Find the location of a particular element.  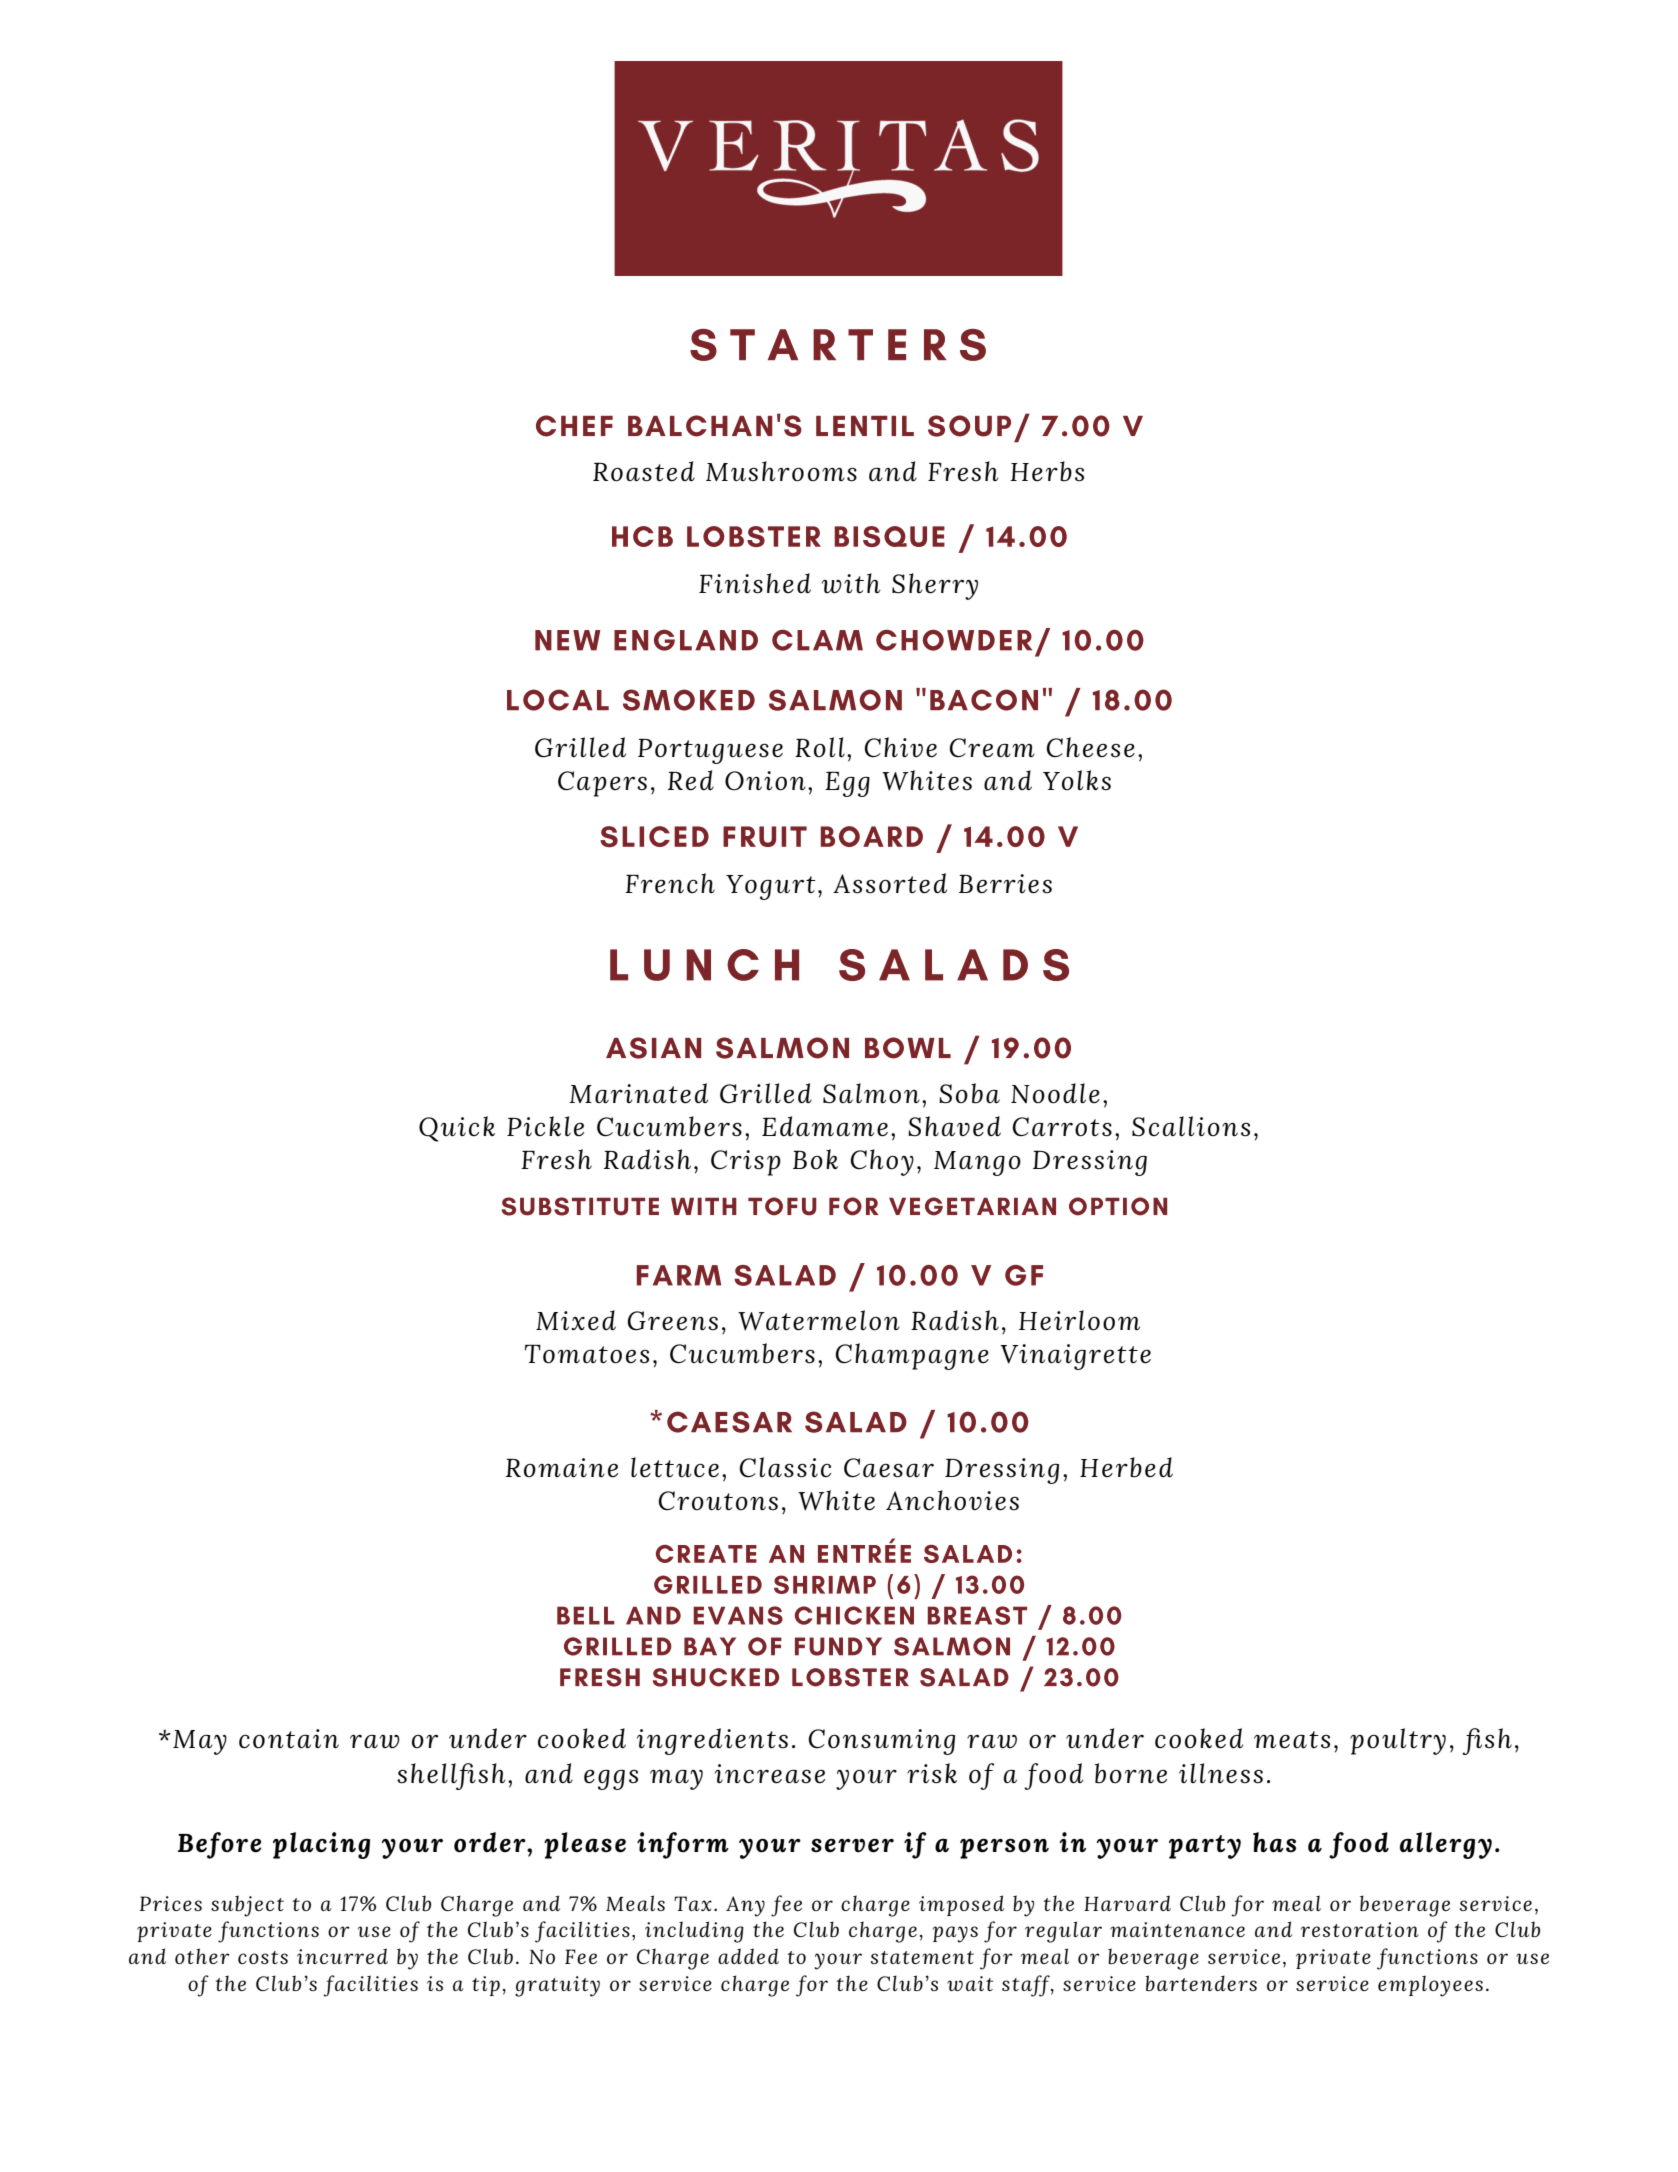

Quick is located at coordinates (457, 1129).
